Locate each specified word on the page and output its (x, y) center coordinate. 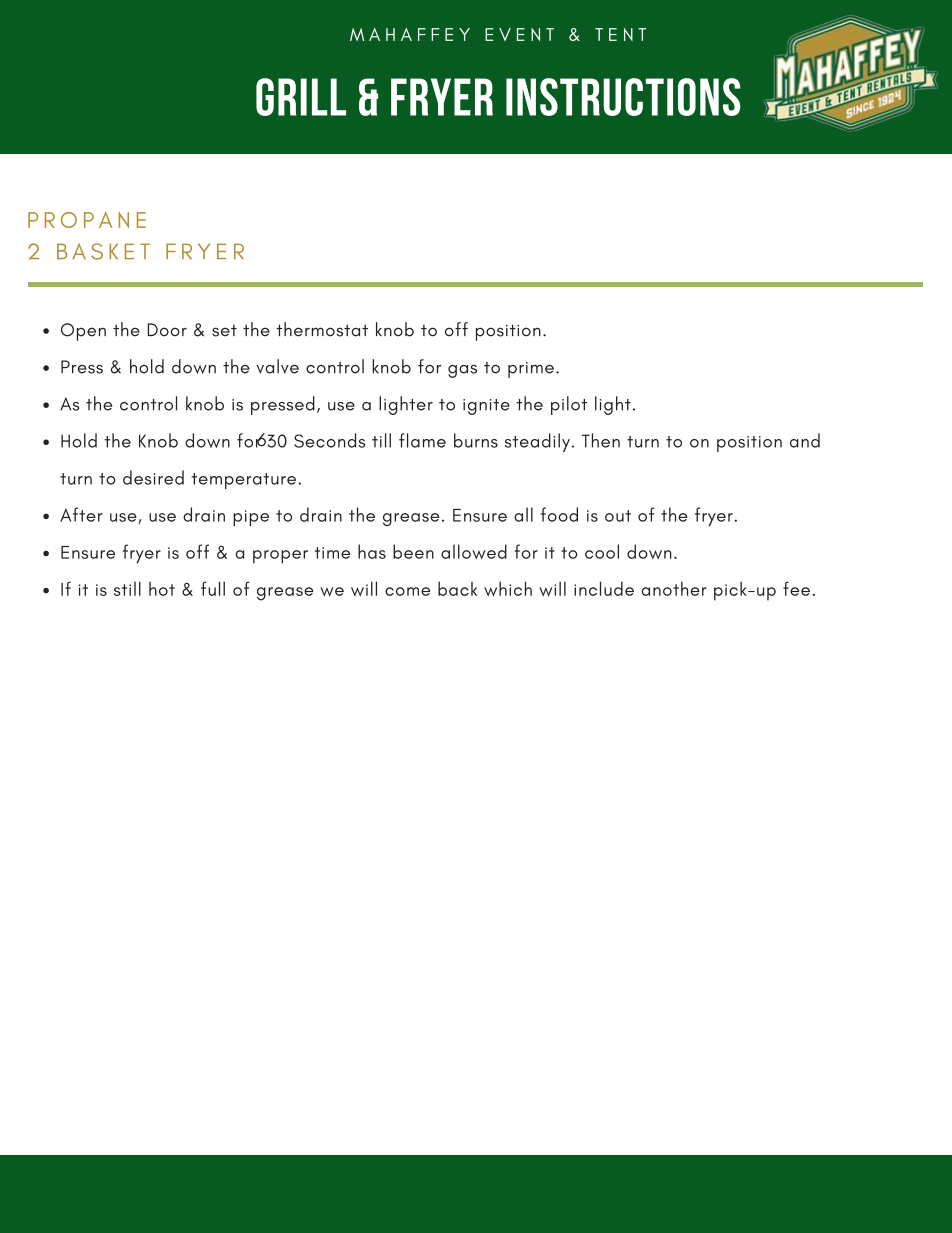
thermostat (322, 329)
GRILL (301, 97)
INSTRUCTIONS (623, 97)
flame (422, 440)
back (457, 588)
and (805, 440)
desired (153, 477)
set (224, 331)
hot (162, 589)
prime (531, 370)
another (674, 588)
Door (167, 330)
